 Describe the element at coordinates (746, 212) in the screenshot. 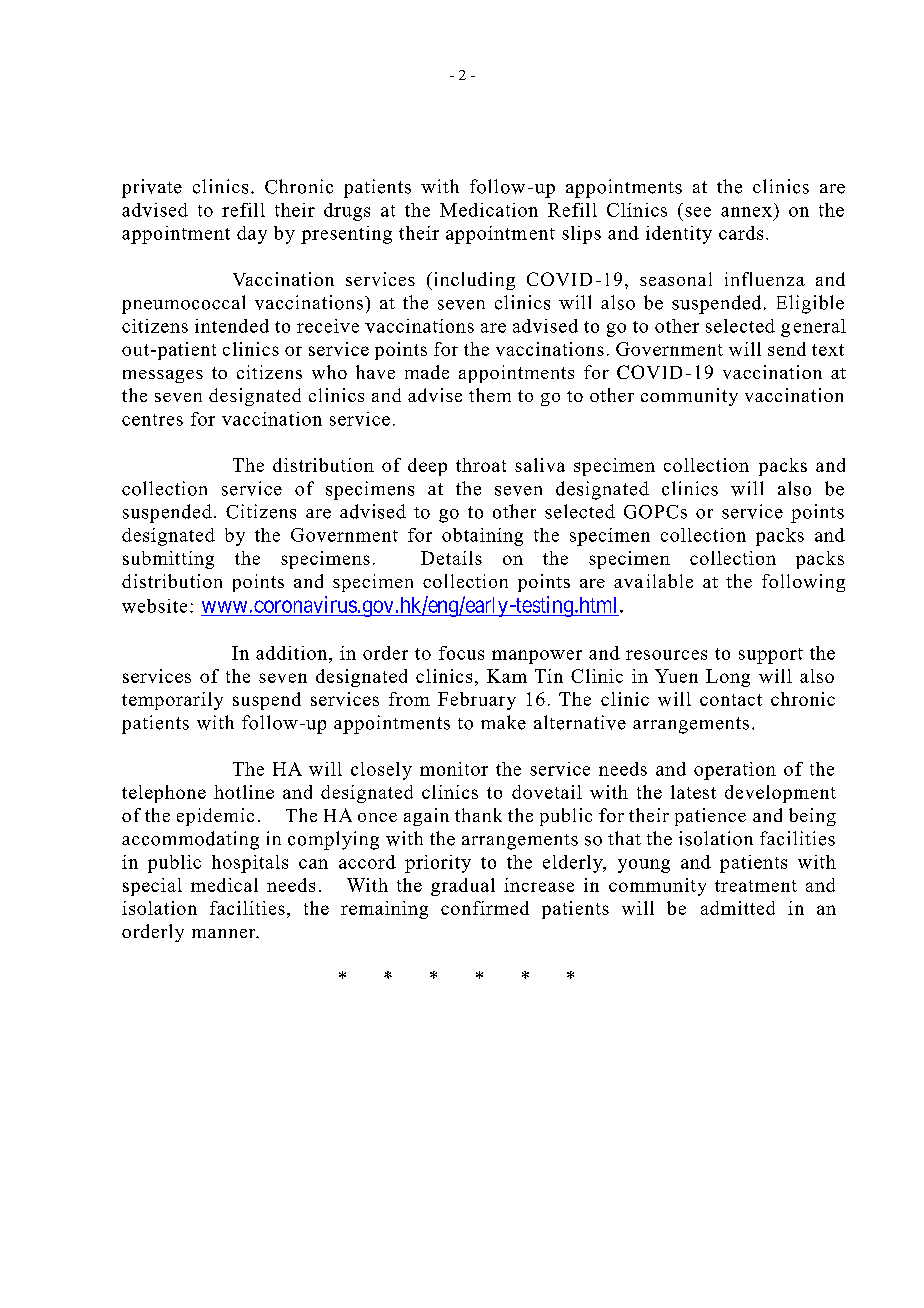

I see `annex` at that location.
